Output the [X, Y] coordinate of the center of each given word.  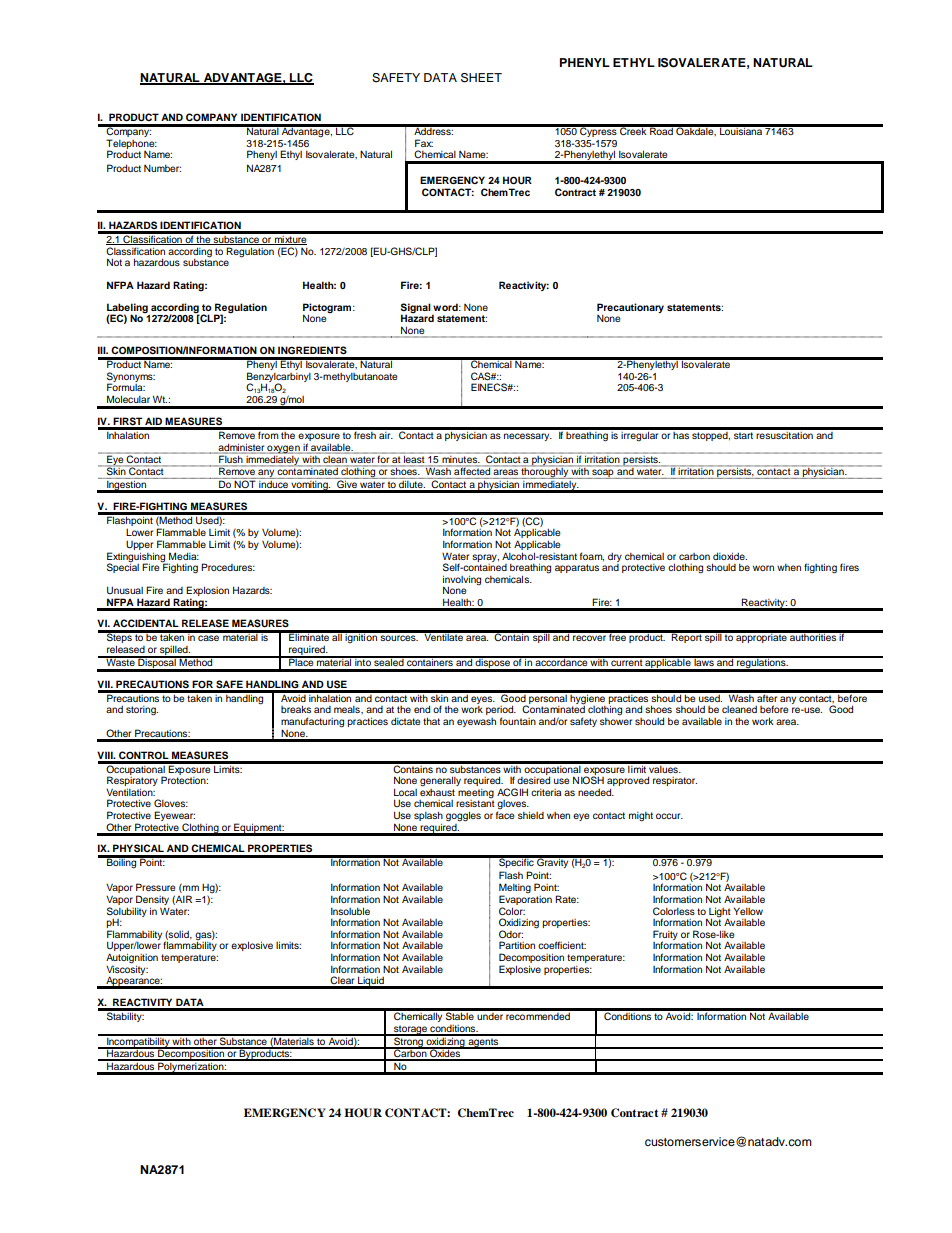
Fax [424, 143]
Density [152, 900]
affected [472, 471]
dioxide [730, 556]
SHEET [481, 78]
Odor [511, 934]
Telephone [131, 145]
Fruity [665, 936]
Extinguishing [137, 558]
